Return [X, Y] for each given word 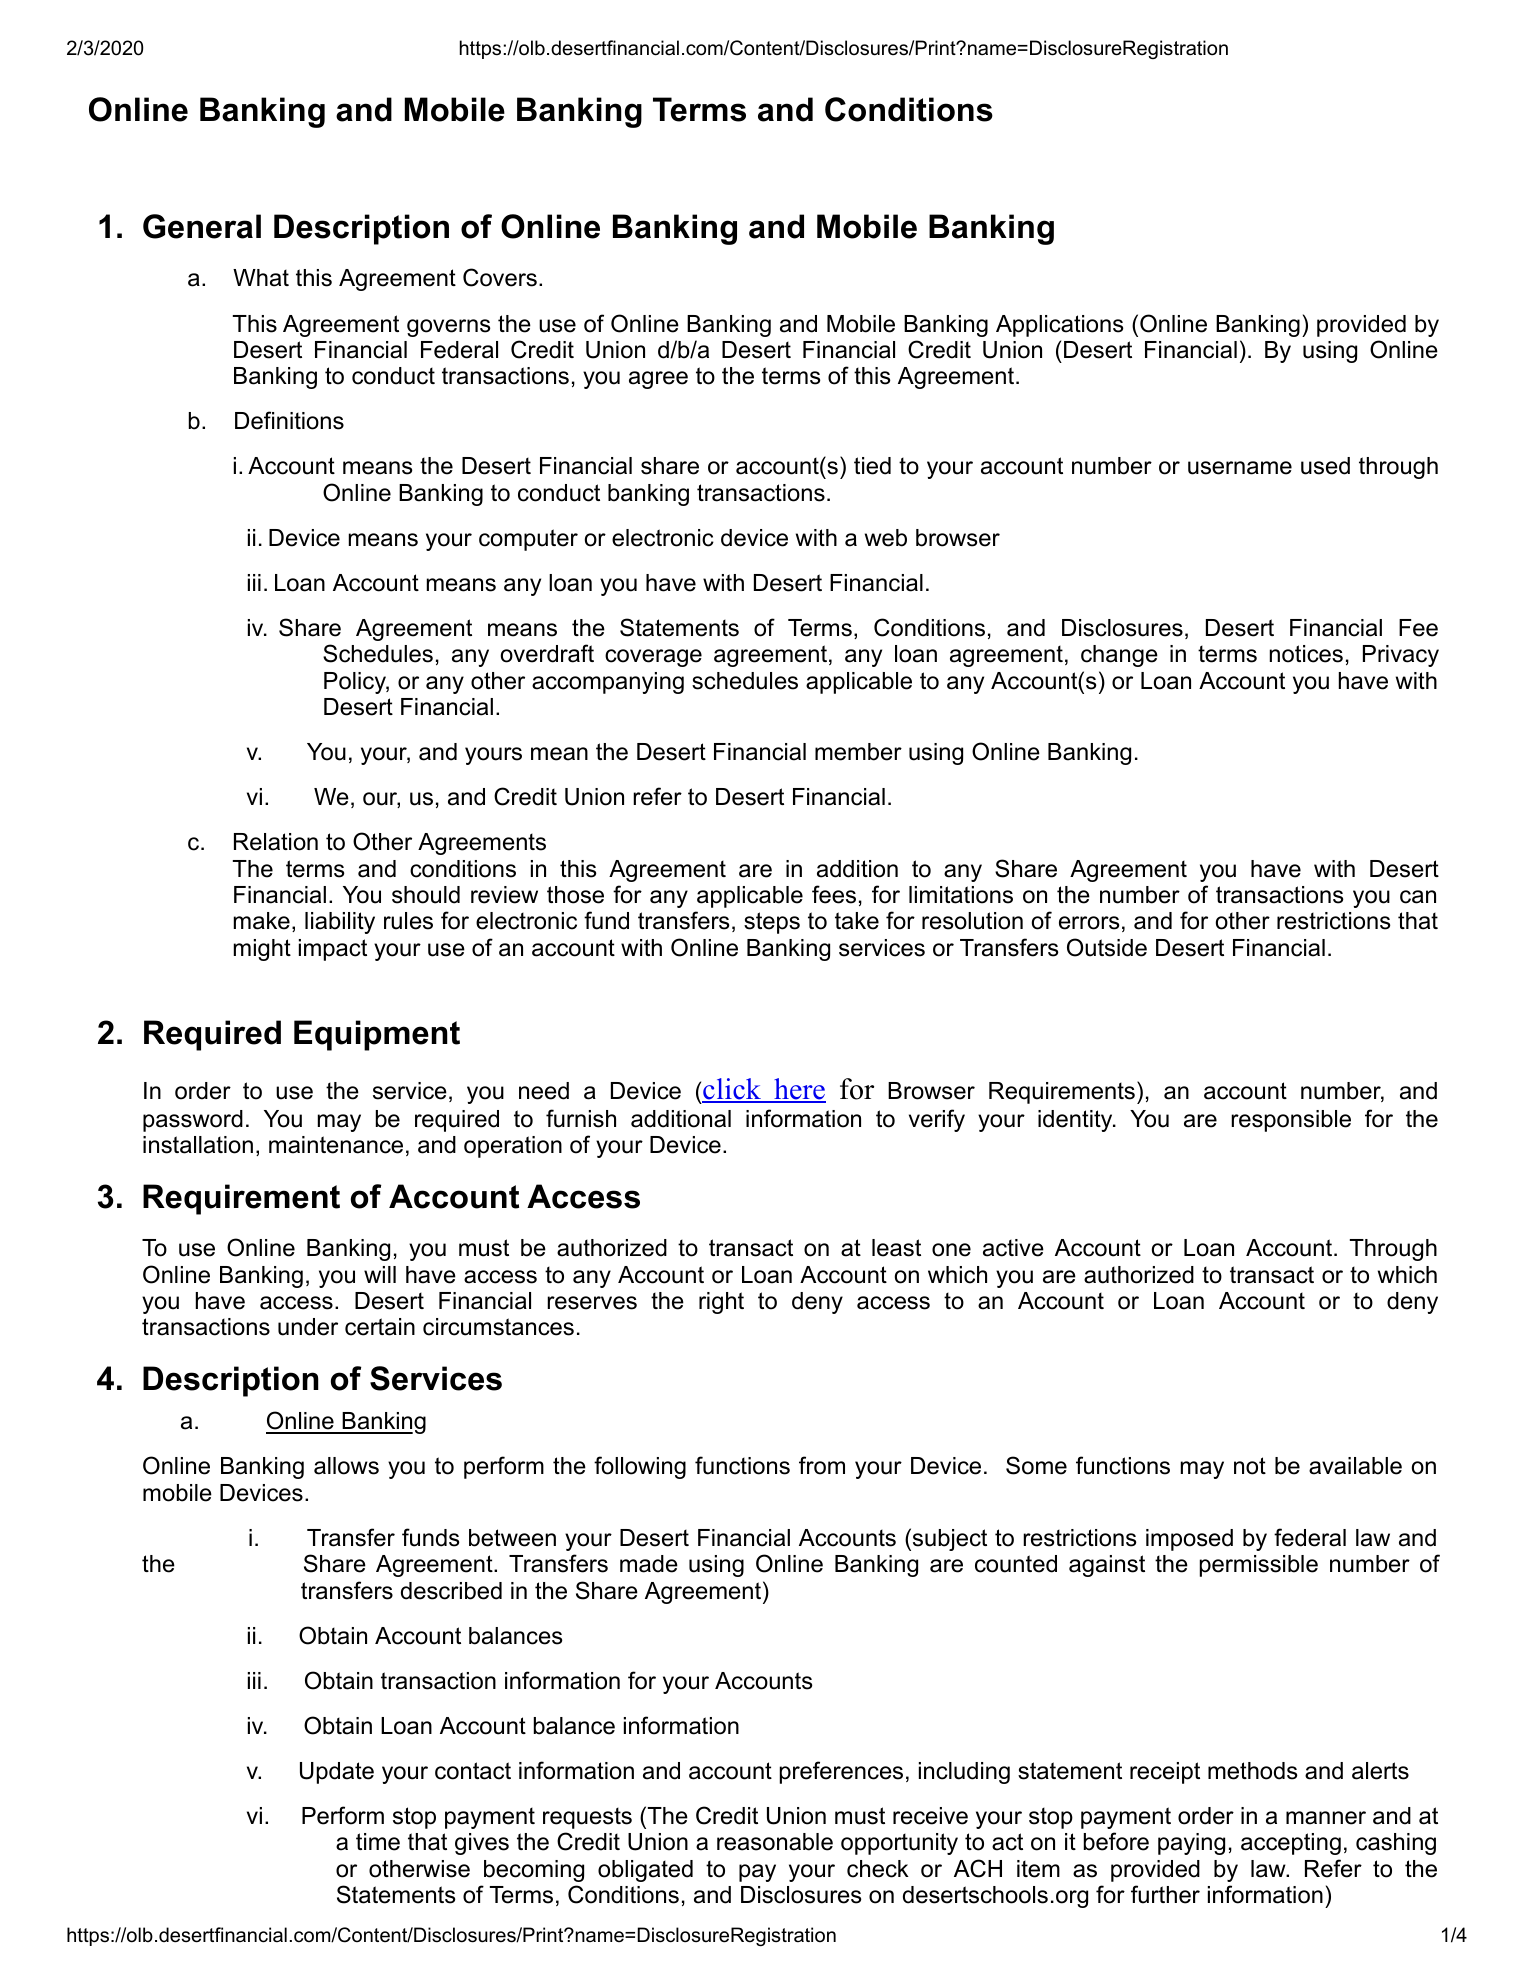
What [261, 278]
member [858, 752]
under [308, 1327]
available [1355, 1466]
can [1418, 897]
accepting [1291, 1844]
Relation [276, 842]
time [378, 1842]
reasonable [775, 1842]
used [1325, 466]
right [721, 1303]
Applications [1060, 326]
